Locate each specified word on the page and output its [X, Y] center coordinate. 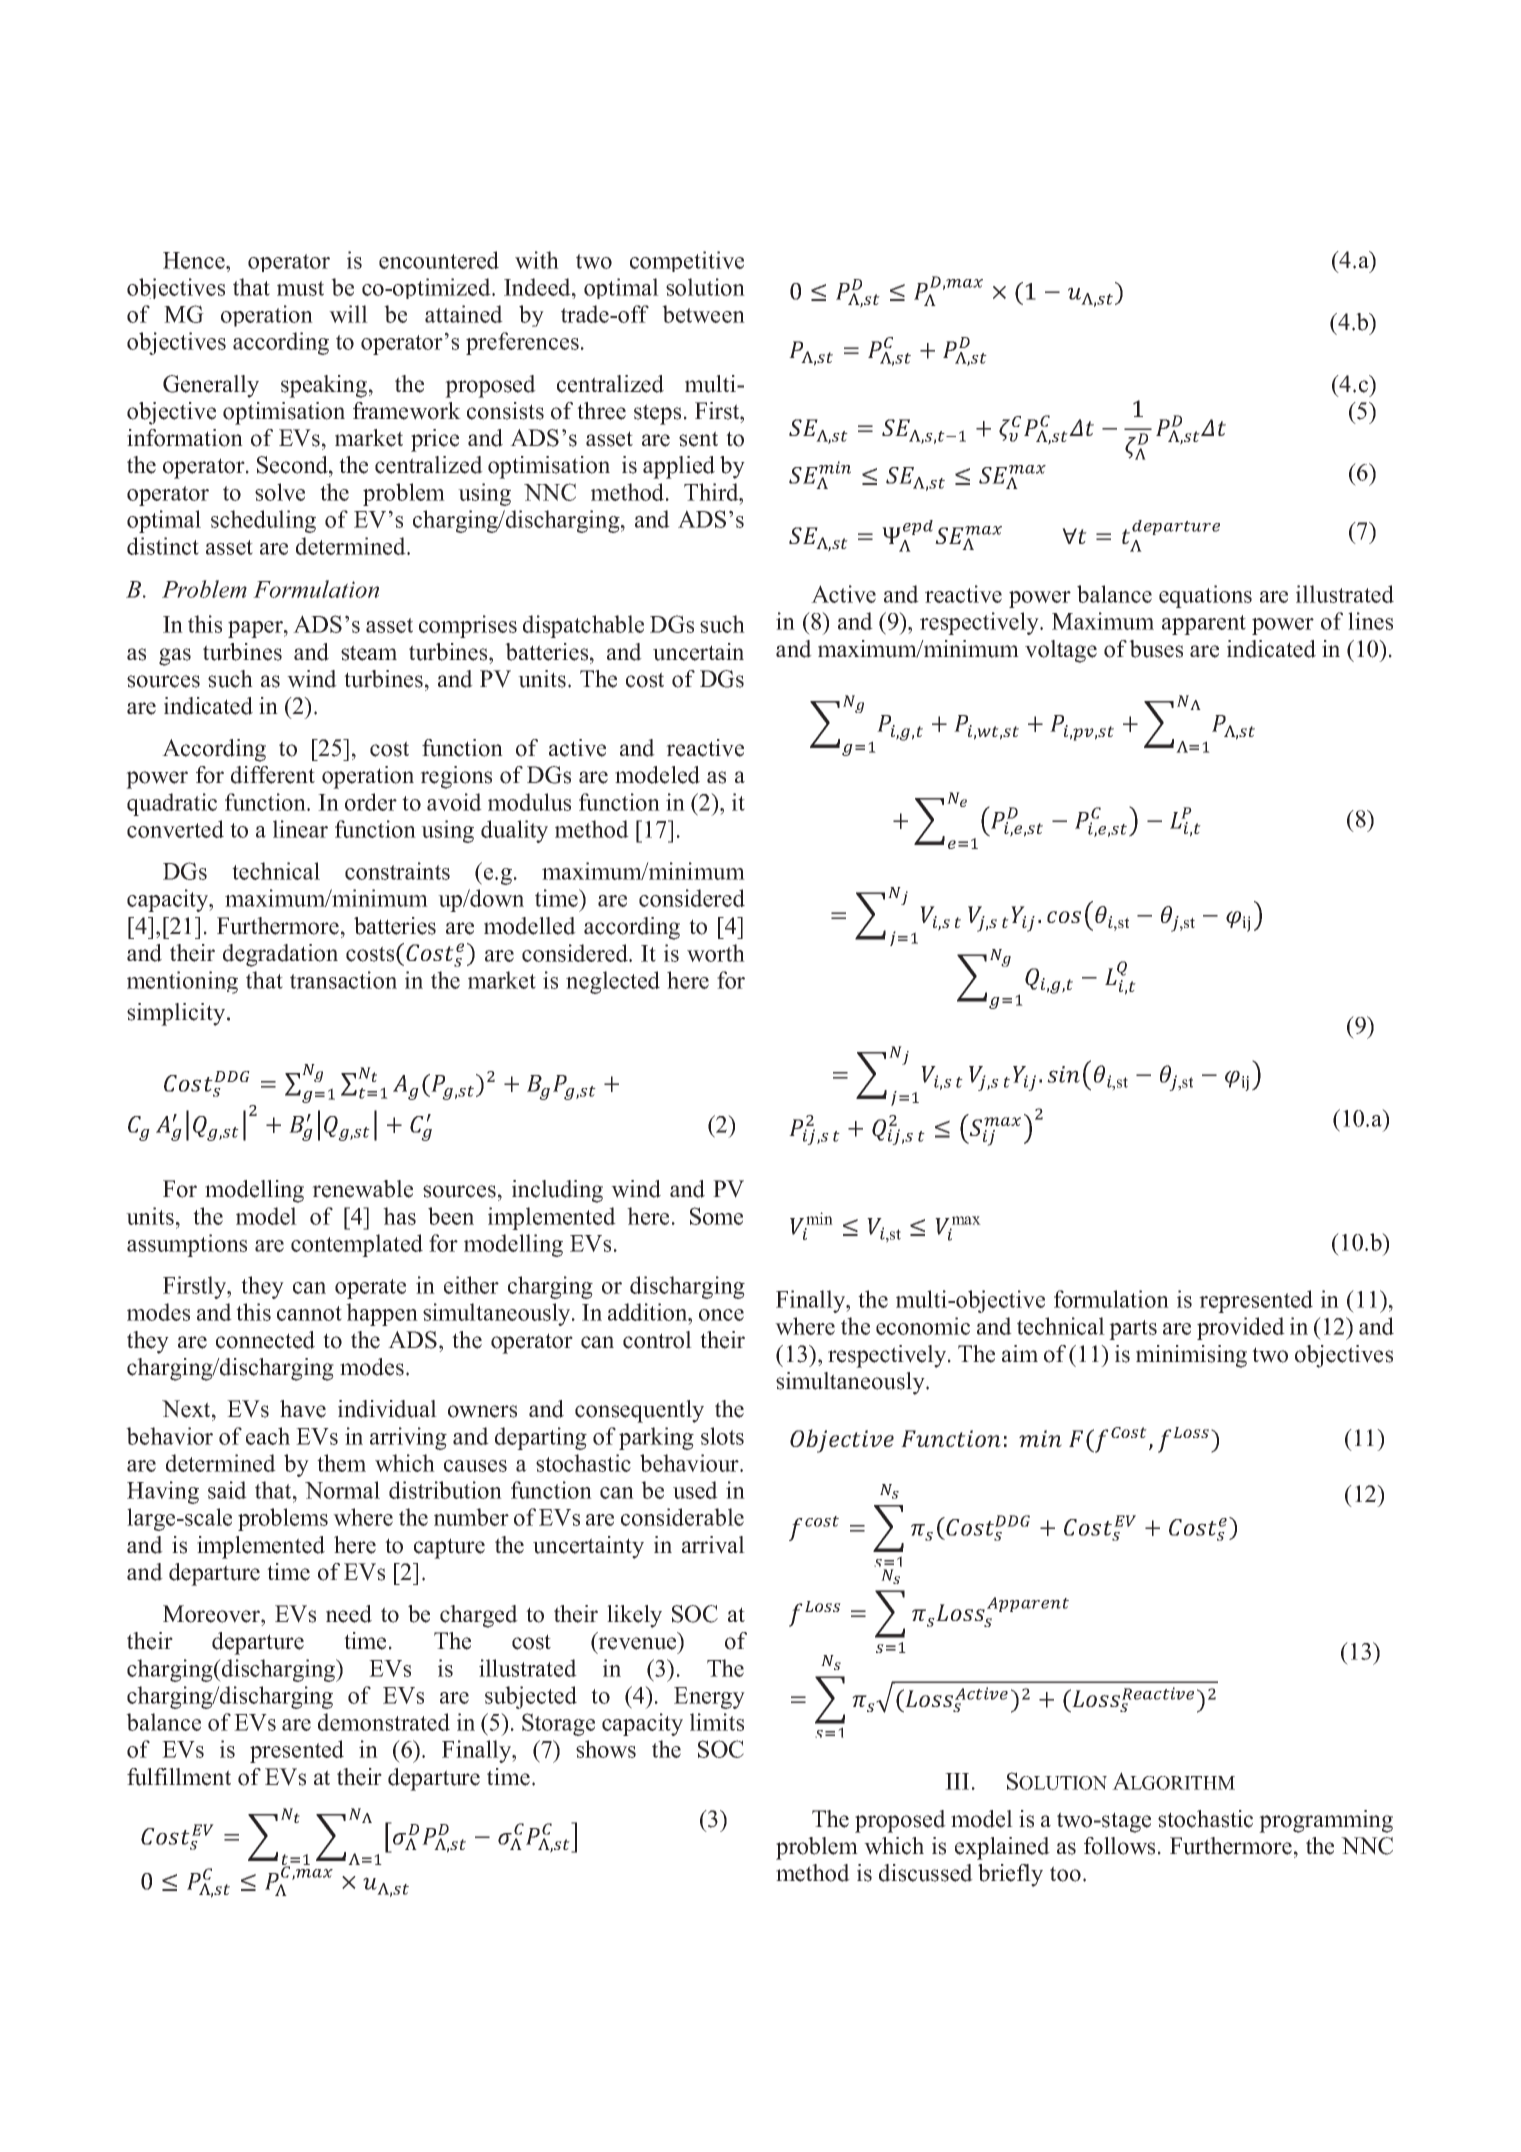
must [300, 288]
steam [369, 653]
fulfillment [179, 1777]
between [703, 314]
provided [1241, 1328]
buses [1156, 649]
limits [717, 1722]
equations [1205, 596]
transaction [343, 980]
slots [722, 1436]
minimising [1191, 1356]
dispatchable [583, 626]
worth [716, 953]
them [341, 1463]
